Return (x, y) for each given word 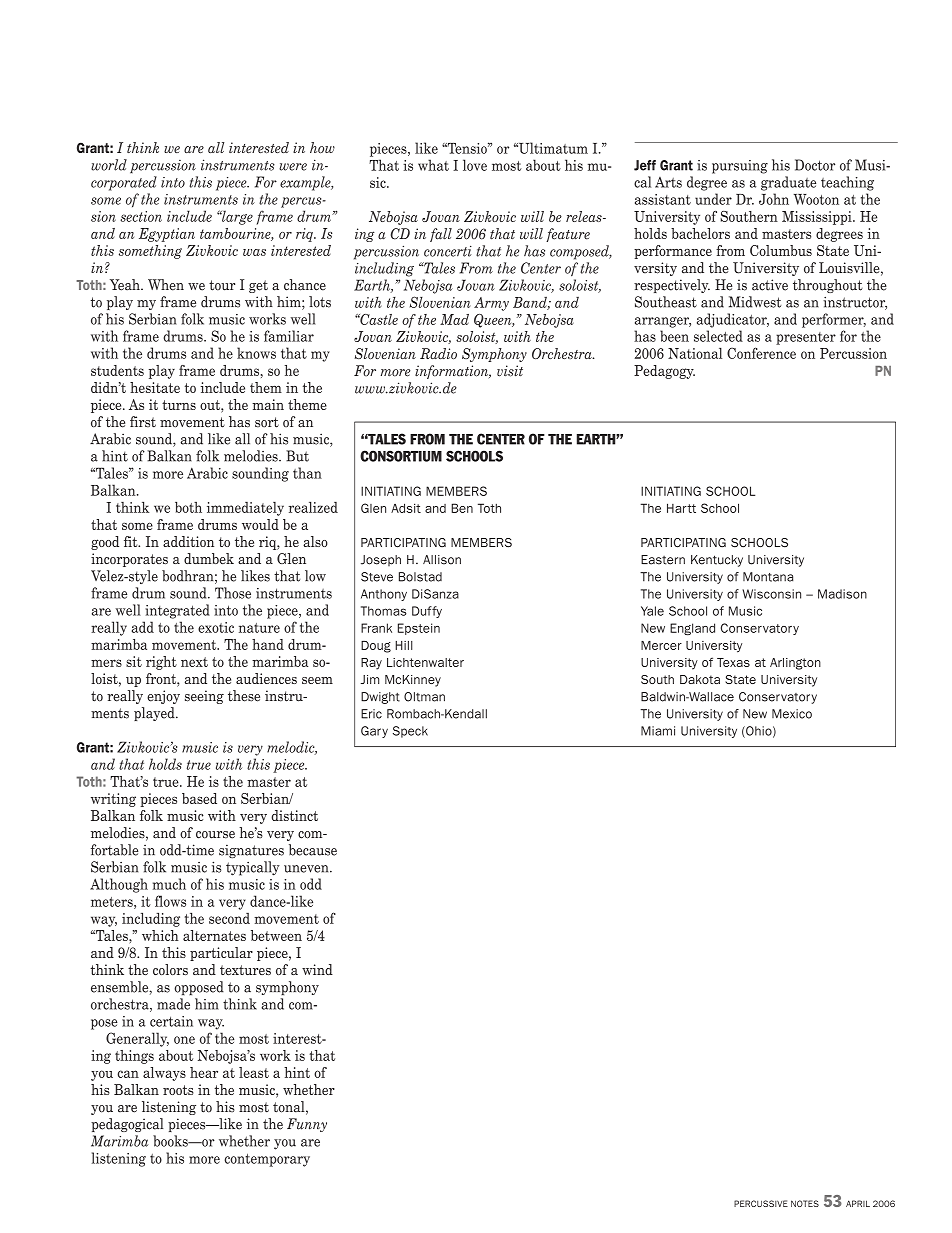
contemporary (267, 1160)
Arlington (795, 664)
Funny (307, 1125)
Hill (404, 645)
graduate (788, 183)
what (433, 165)
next (194, 662)
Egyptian (167, 235)
